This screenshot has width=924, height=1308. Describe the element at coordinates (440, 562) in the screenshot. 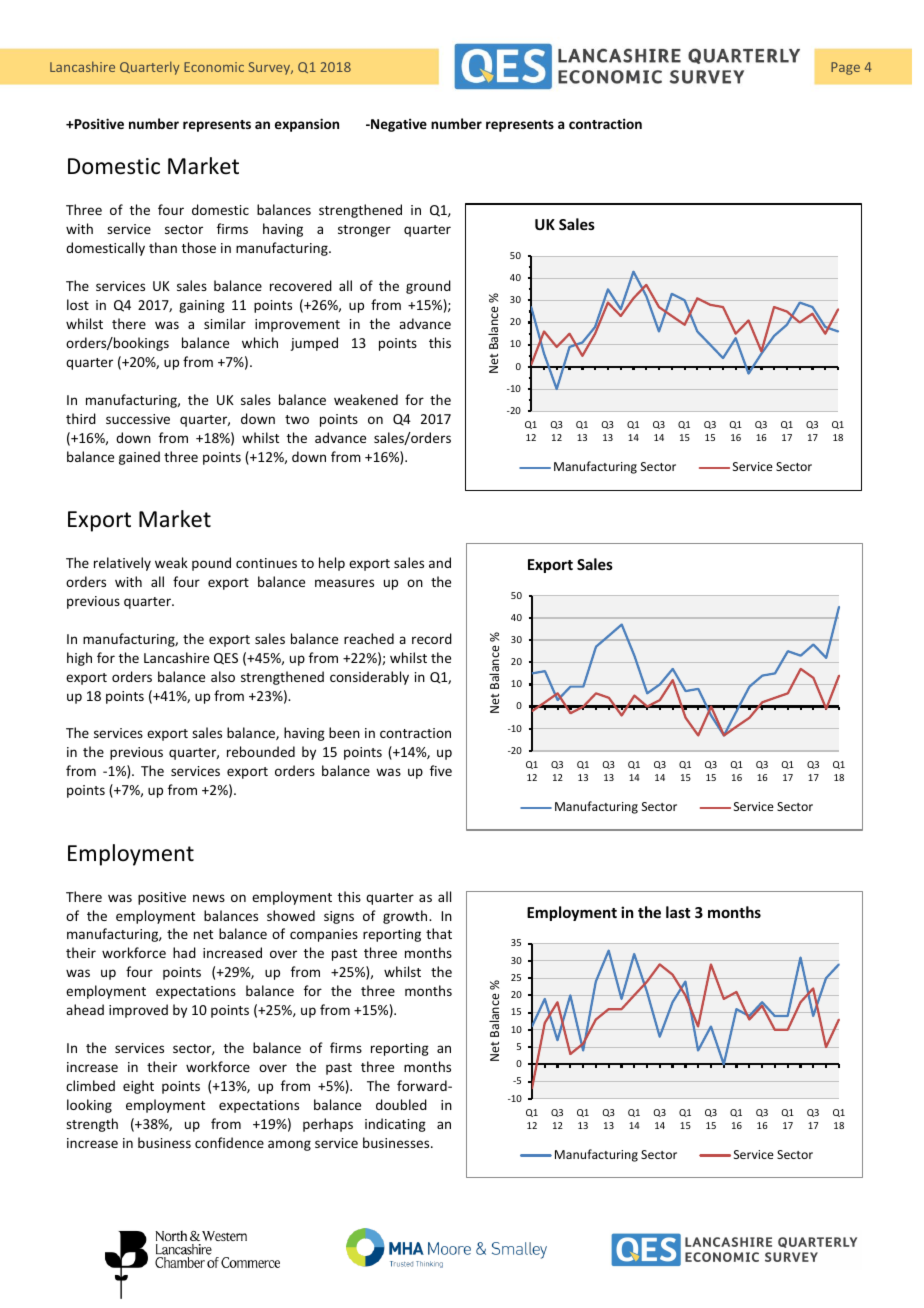

I see `and` at that location.
